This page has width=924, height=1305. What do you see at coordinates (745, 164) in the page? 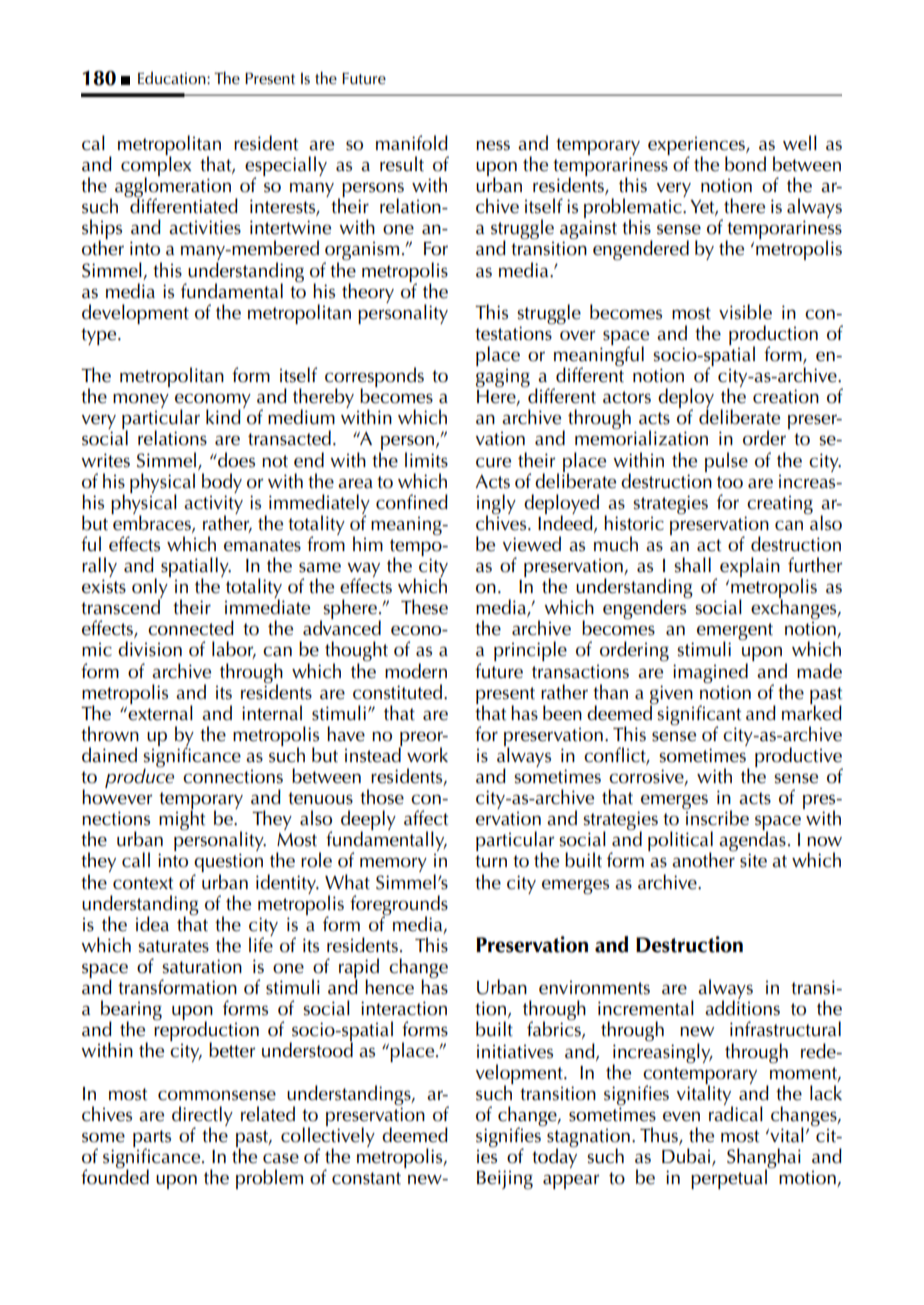
I see `bond` at bounding box center [745, 164].
